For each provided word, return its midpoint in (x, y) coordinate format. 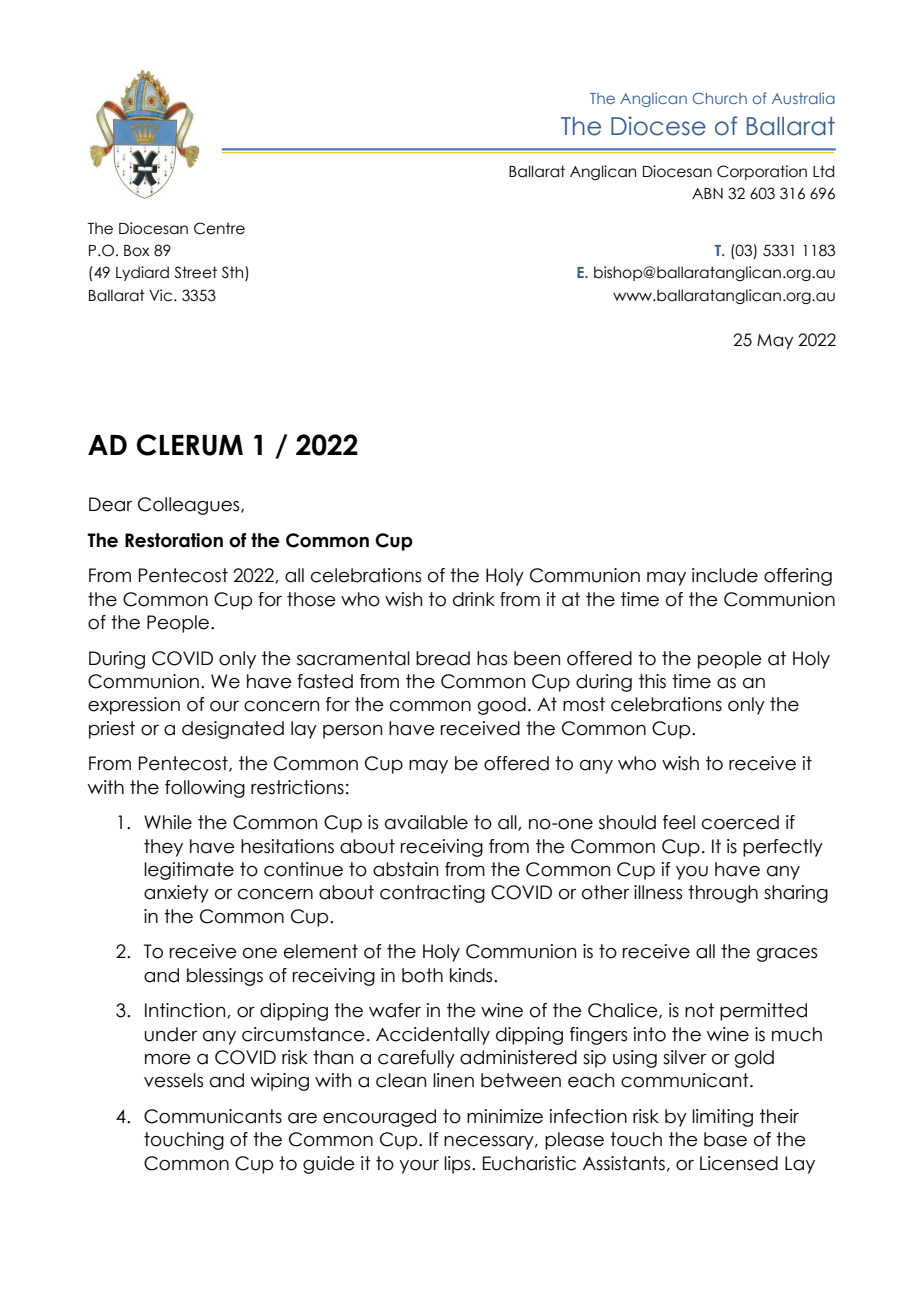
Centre (219, 228)
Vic (162, 295)
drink (474, 599)
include (725, 575)
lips (458, 1165)
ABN (707, 193)
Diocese (658, 126)
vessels (173, 1080)
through (723, 894)
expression (134, 706)
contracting (432, 894)
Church (720, 98)
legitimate (189, 871)
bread (443, 658)
